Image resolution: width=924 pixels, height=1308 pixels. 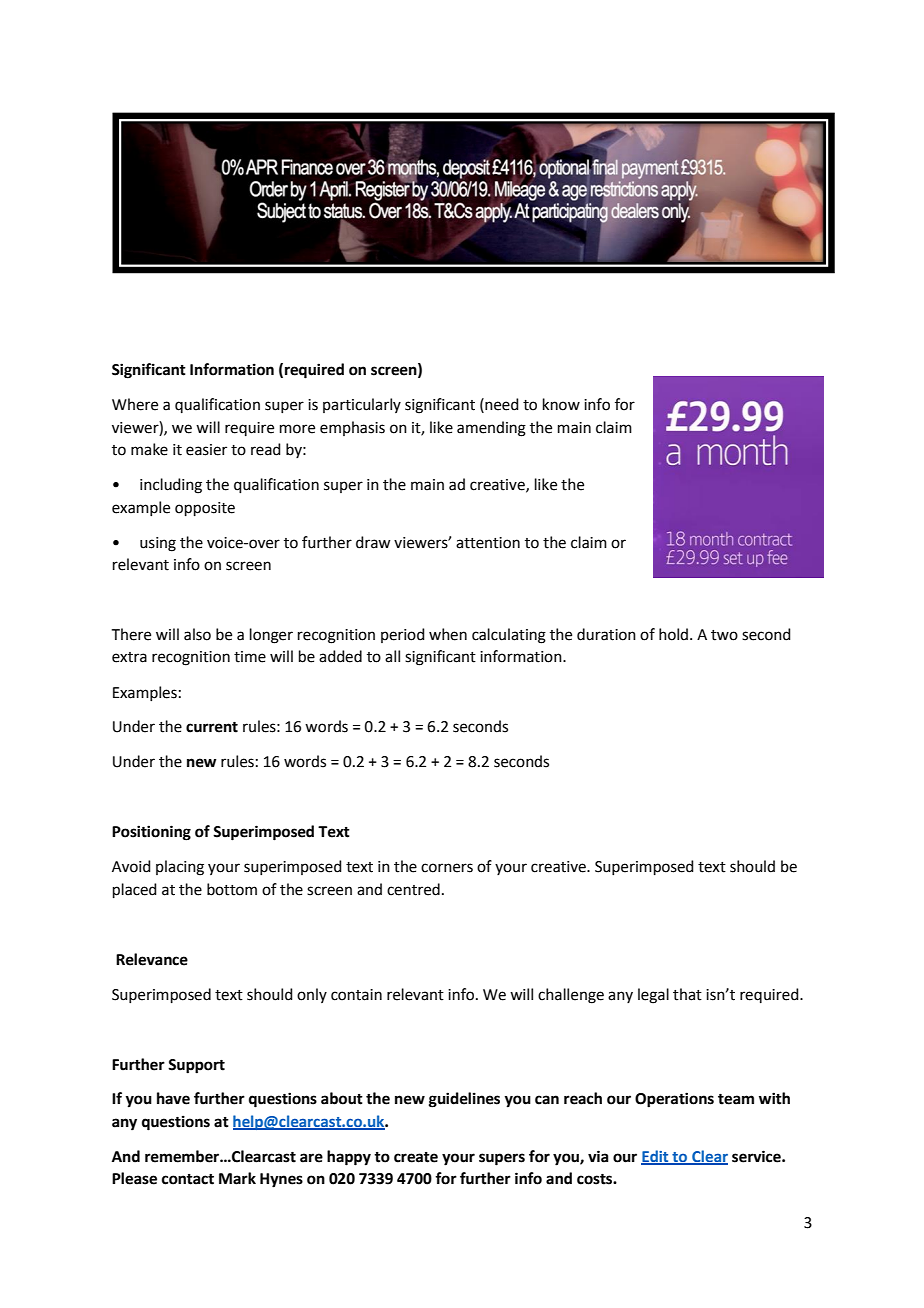 I want to click on that, so click(x=687, y=994).
